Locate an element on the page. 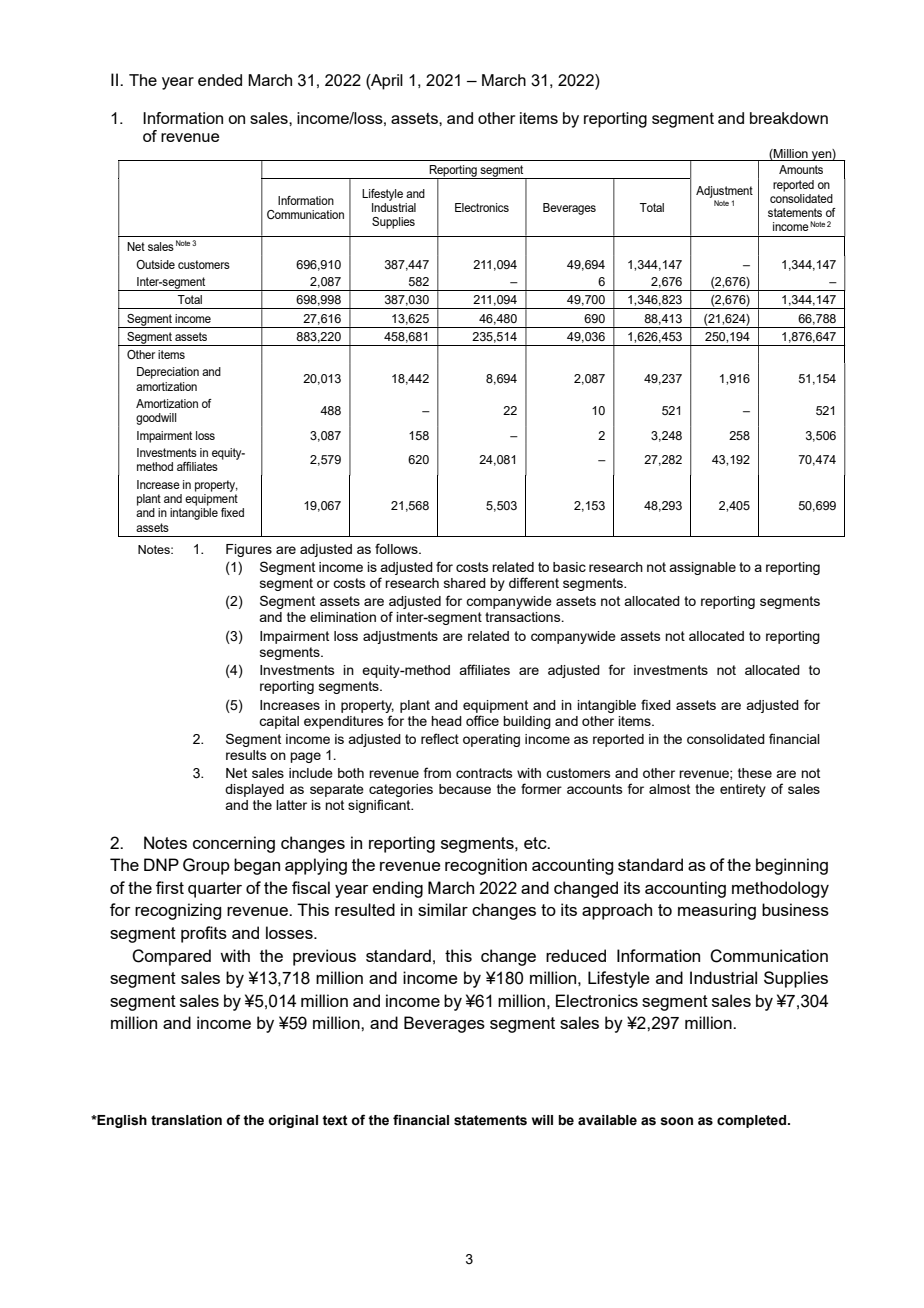  Amounts is located at coordinates (801, 169).
